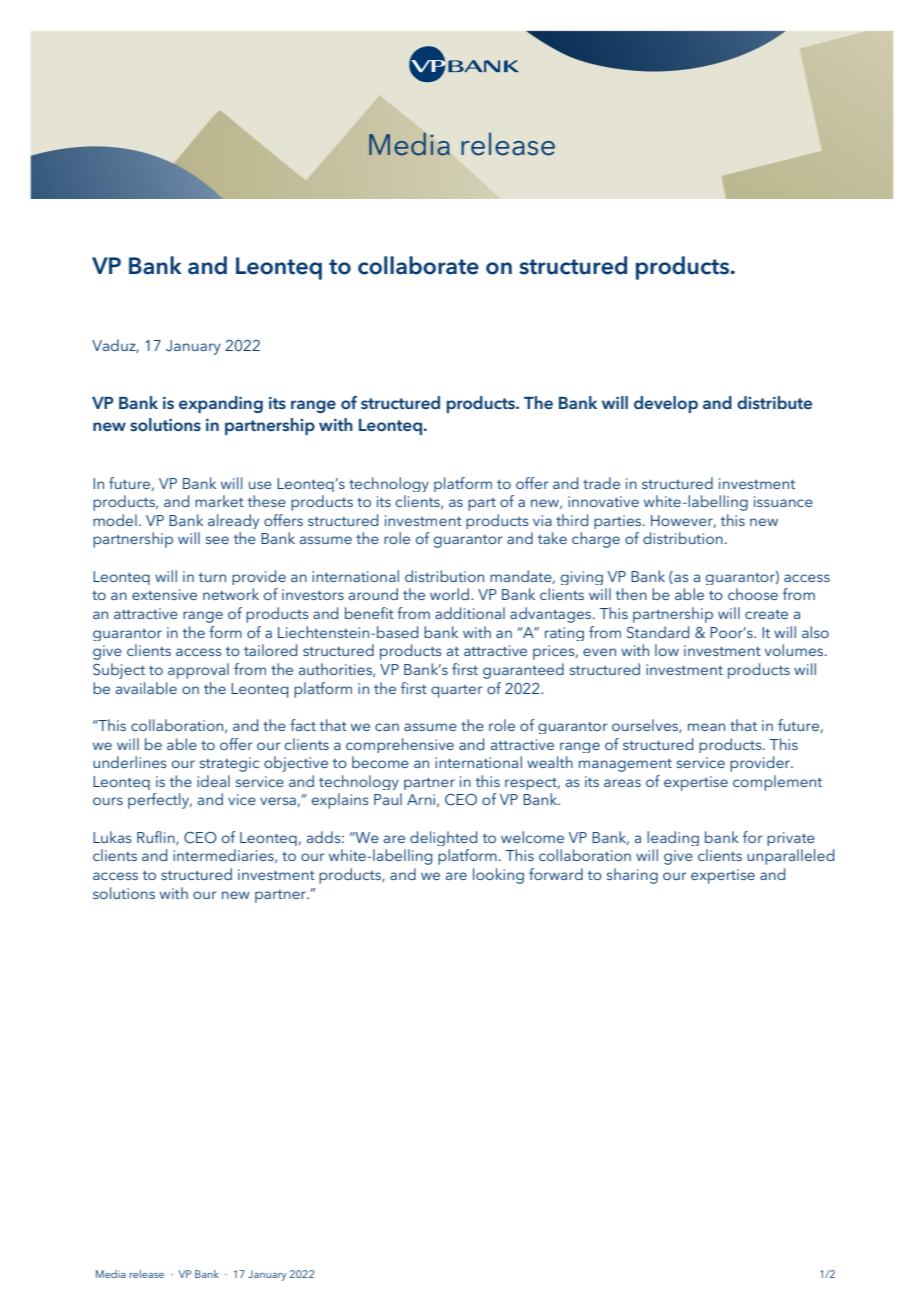 Image resolution: width=924 pixels, height=1308 pixels. I want to click on approval, so click(198, 671).
